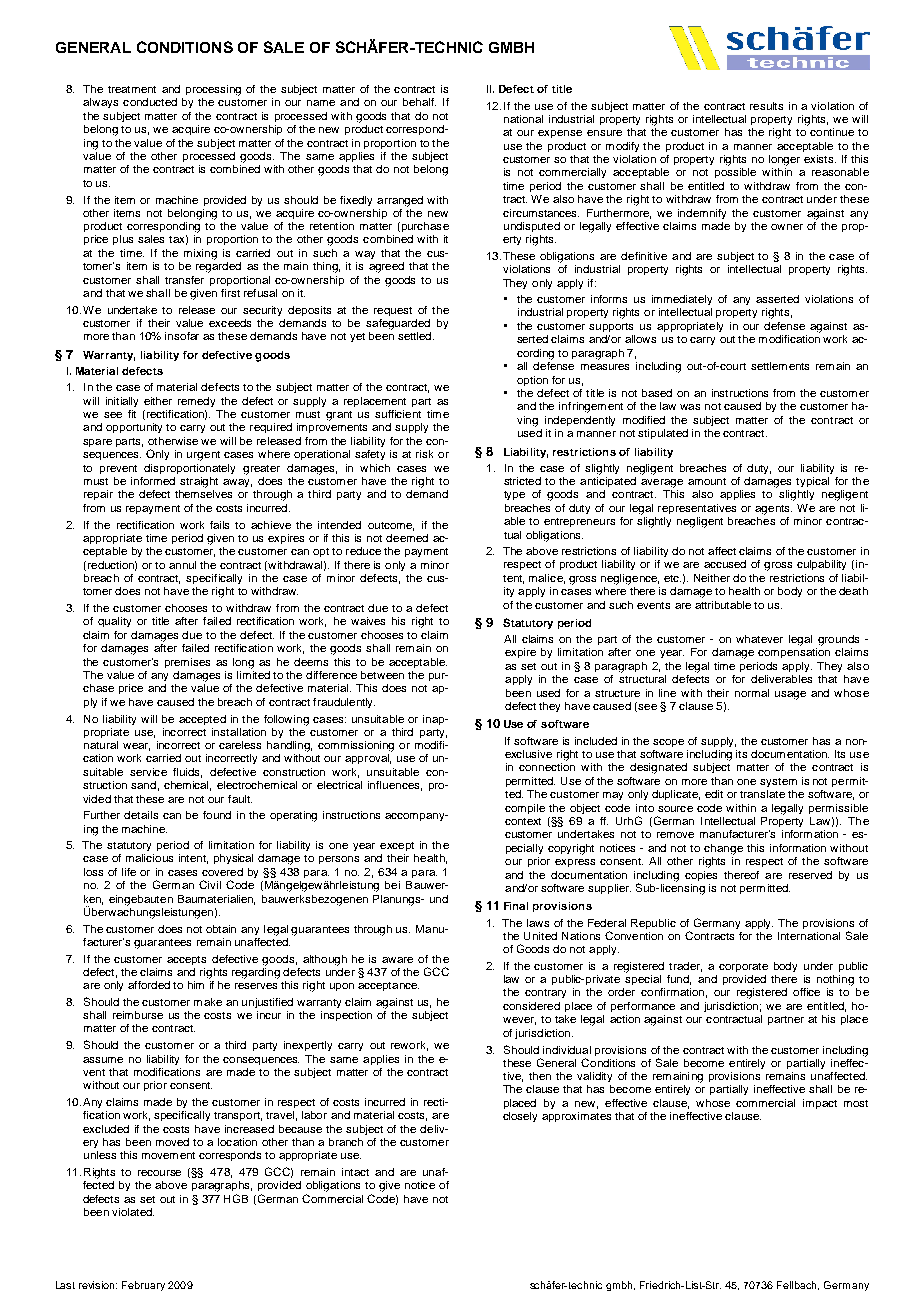 The width and height of the document is (924, 1308). What do you see at coordinates (382, 675) in the document?
I see `between` at bounding box center [382, 675].
